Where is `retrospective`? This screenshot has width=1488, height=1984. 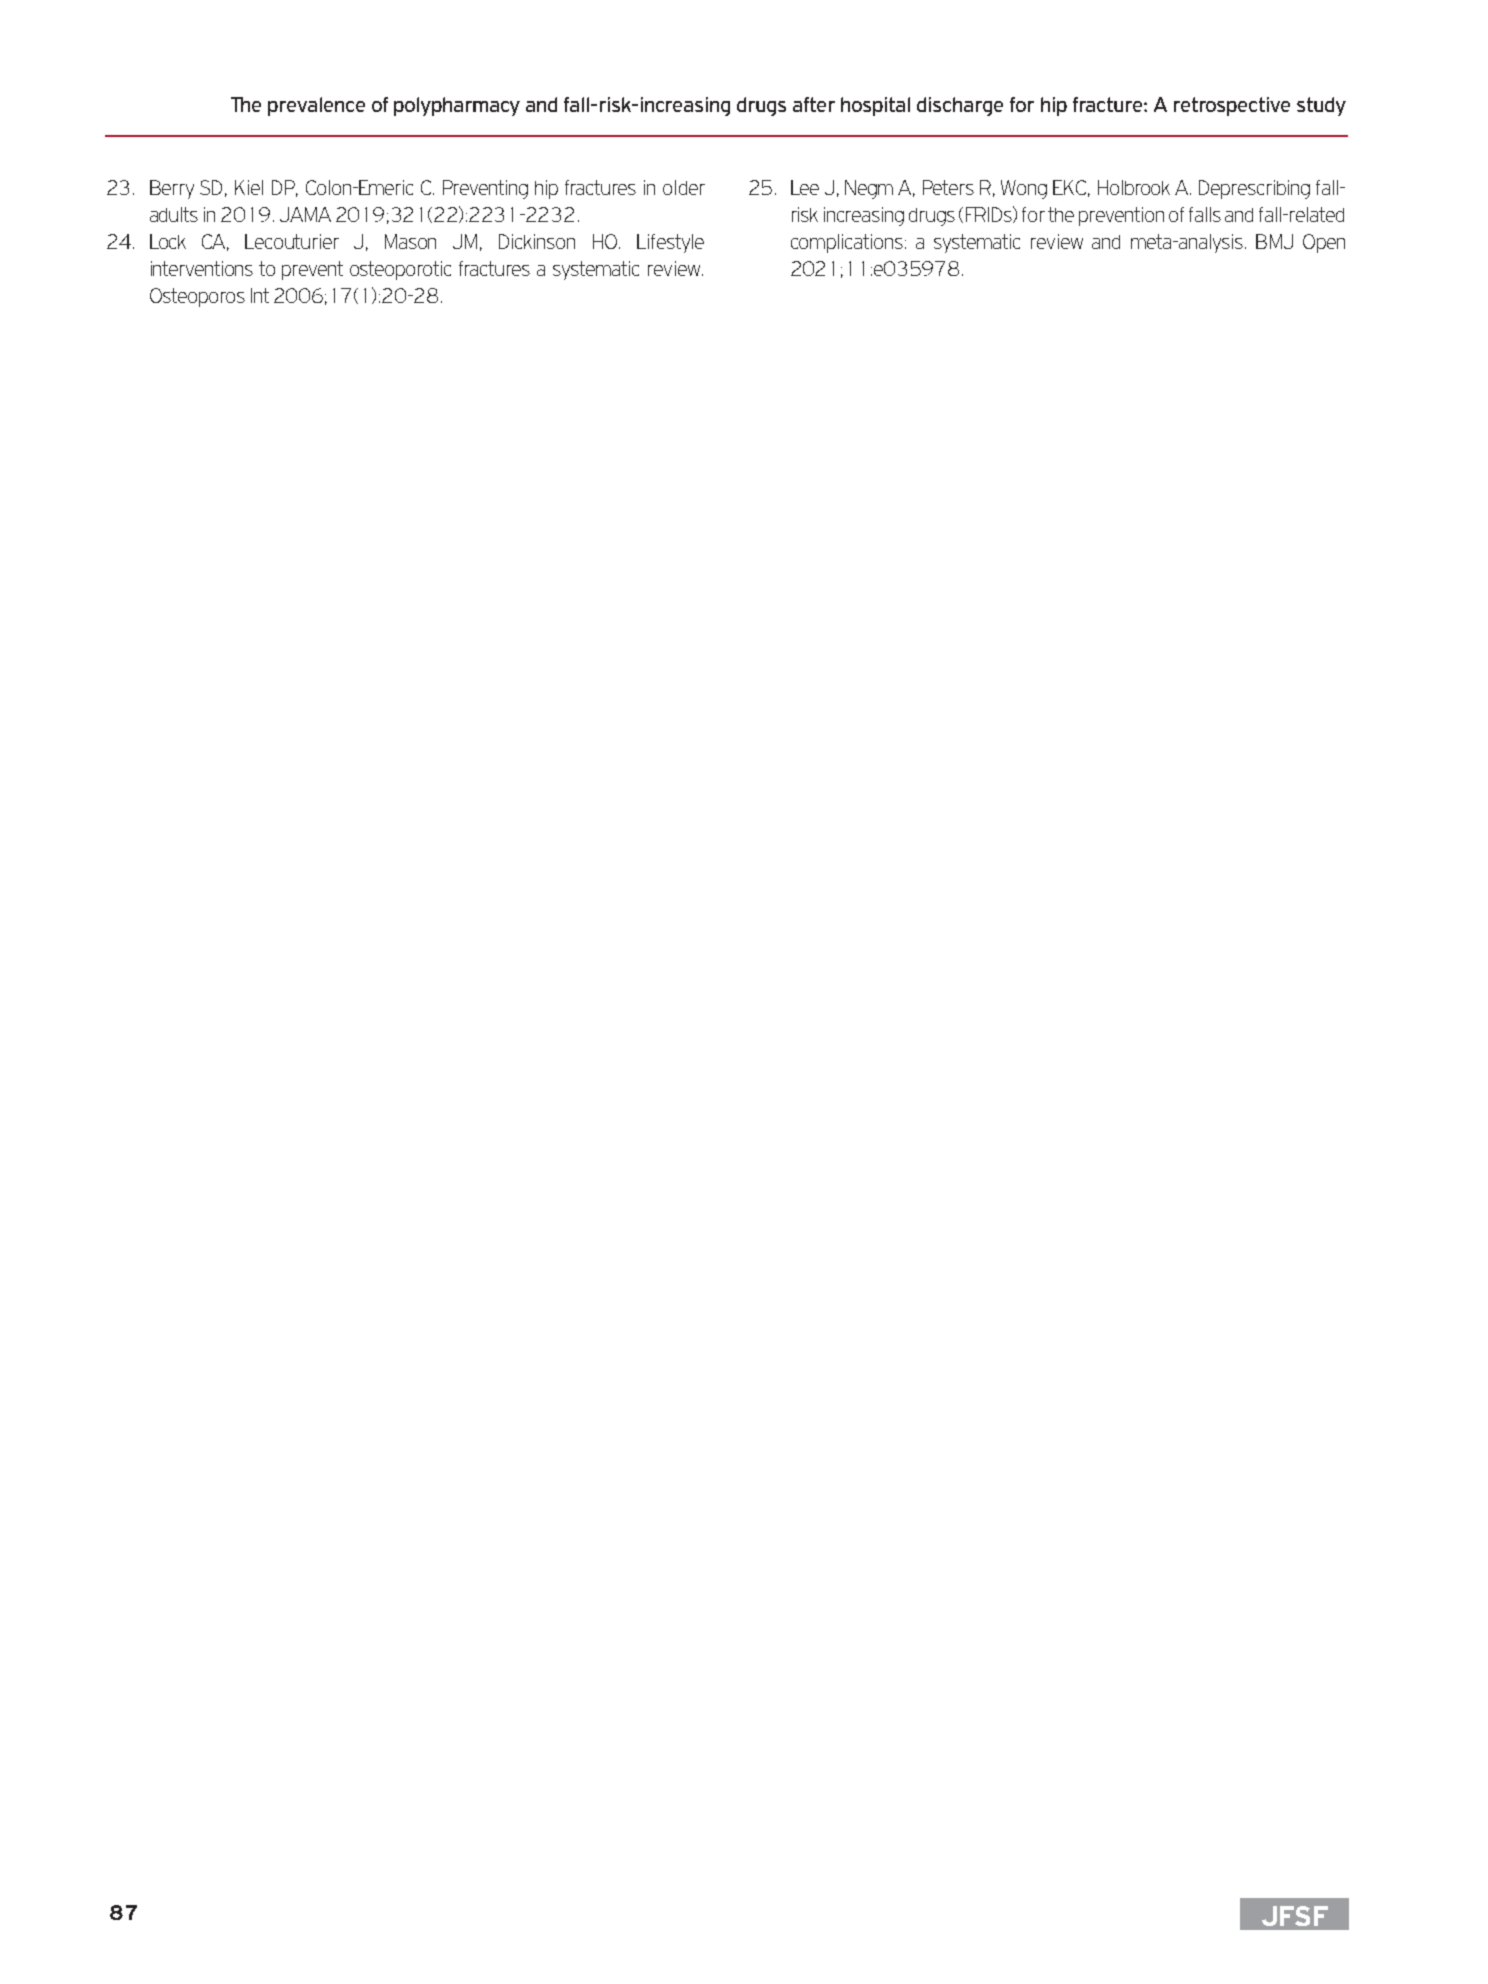 retrospective is located at coordinates (1232, 106).
